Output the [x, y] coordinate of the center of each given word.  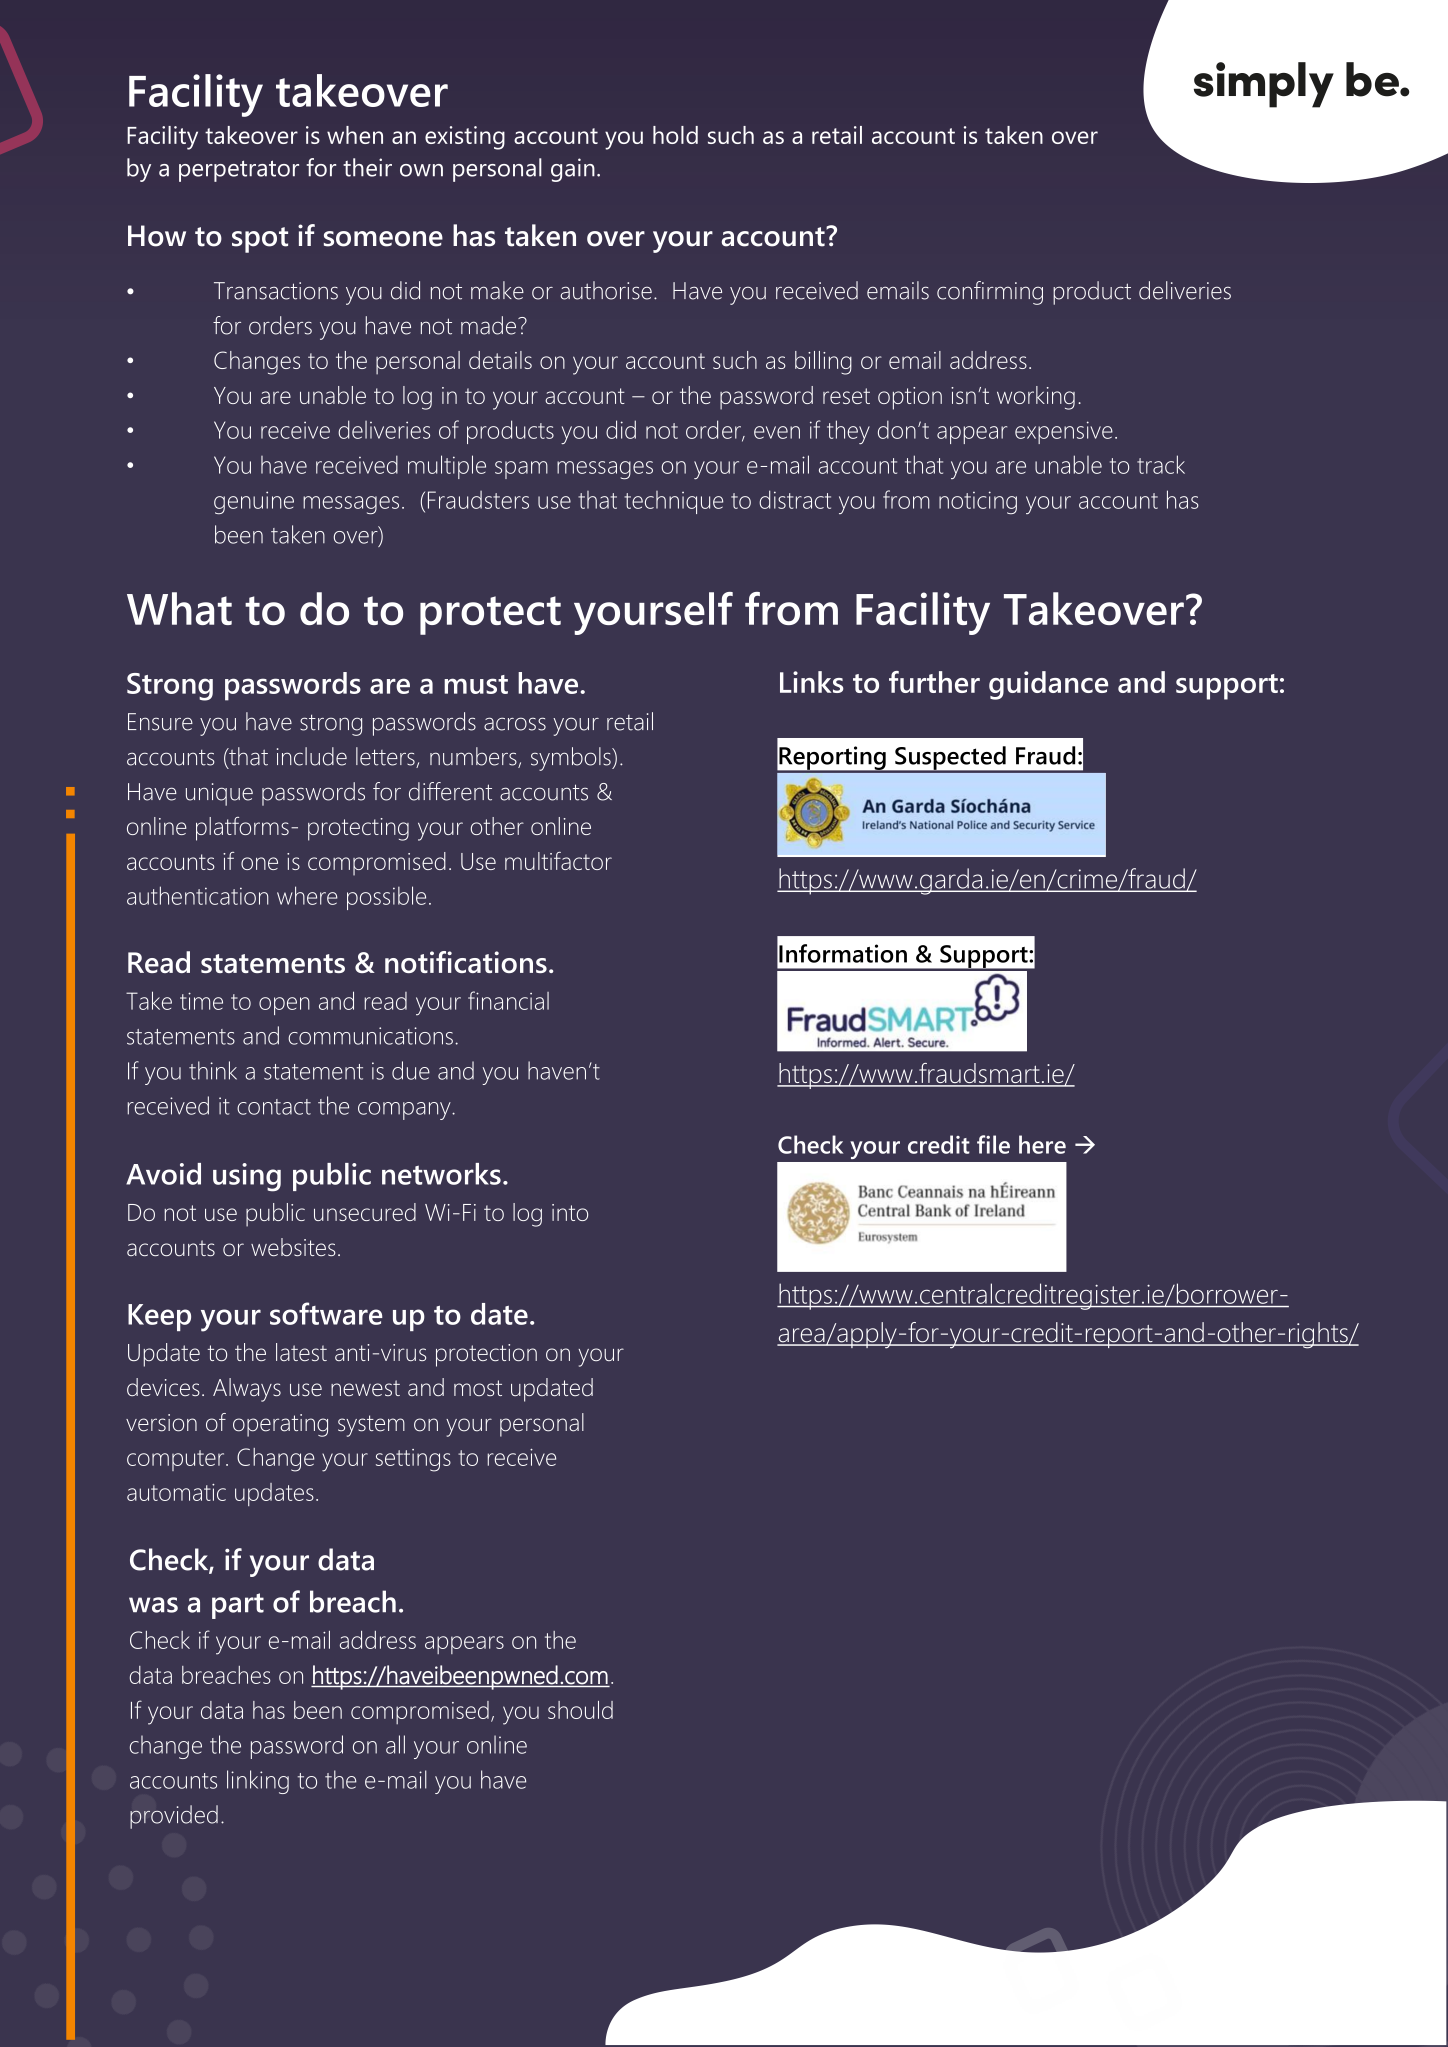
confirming [990, 293]
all [395, 1744]
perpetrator [239, 171]
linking [258, 1782]
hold [675, 135]
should [580, 1710]
